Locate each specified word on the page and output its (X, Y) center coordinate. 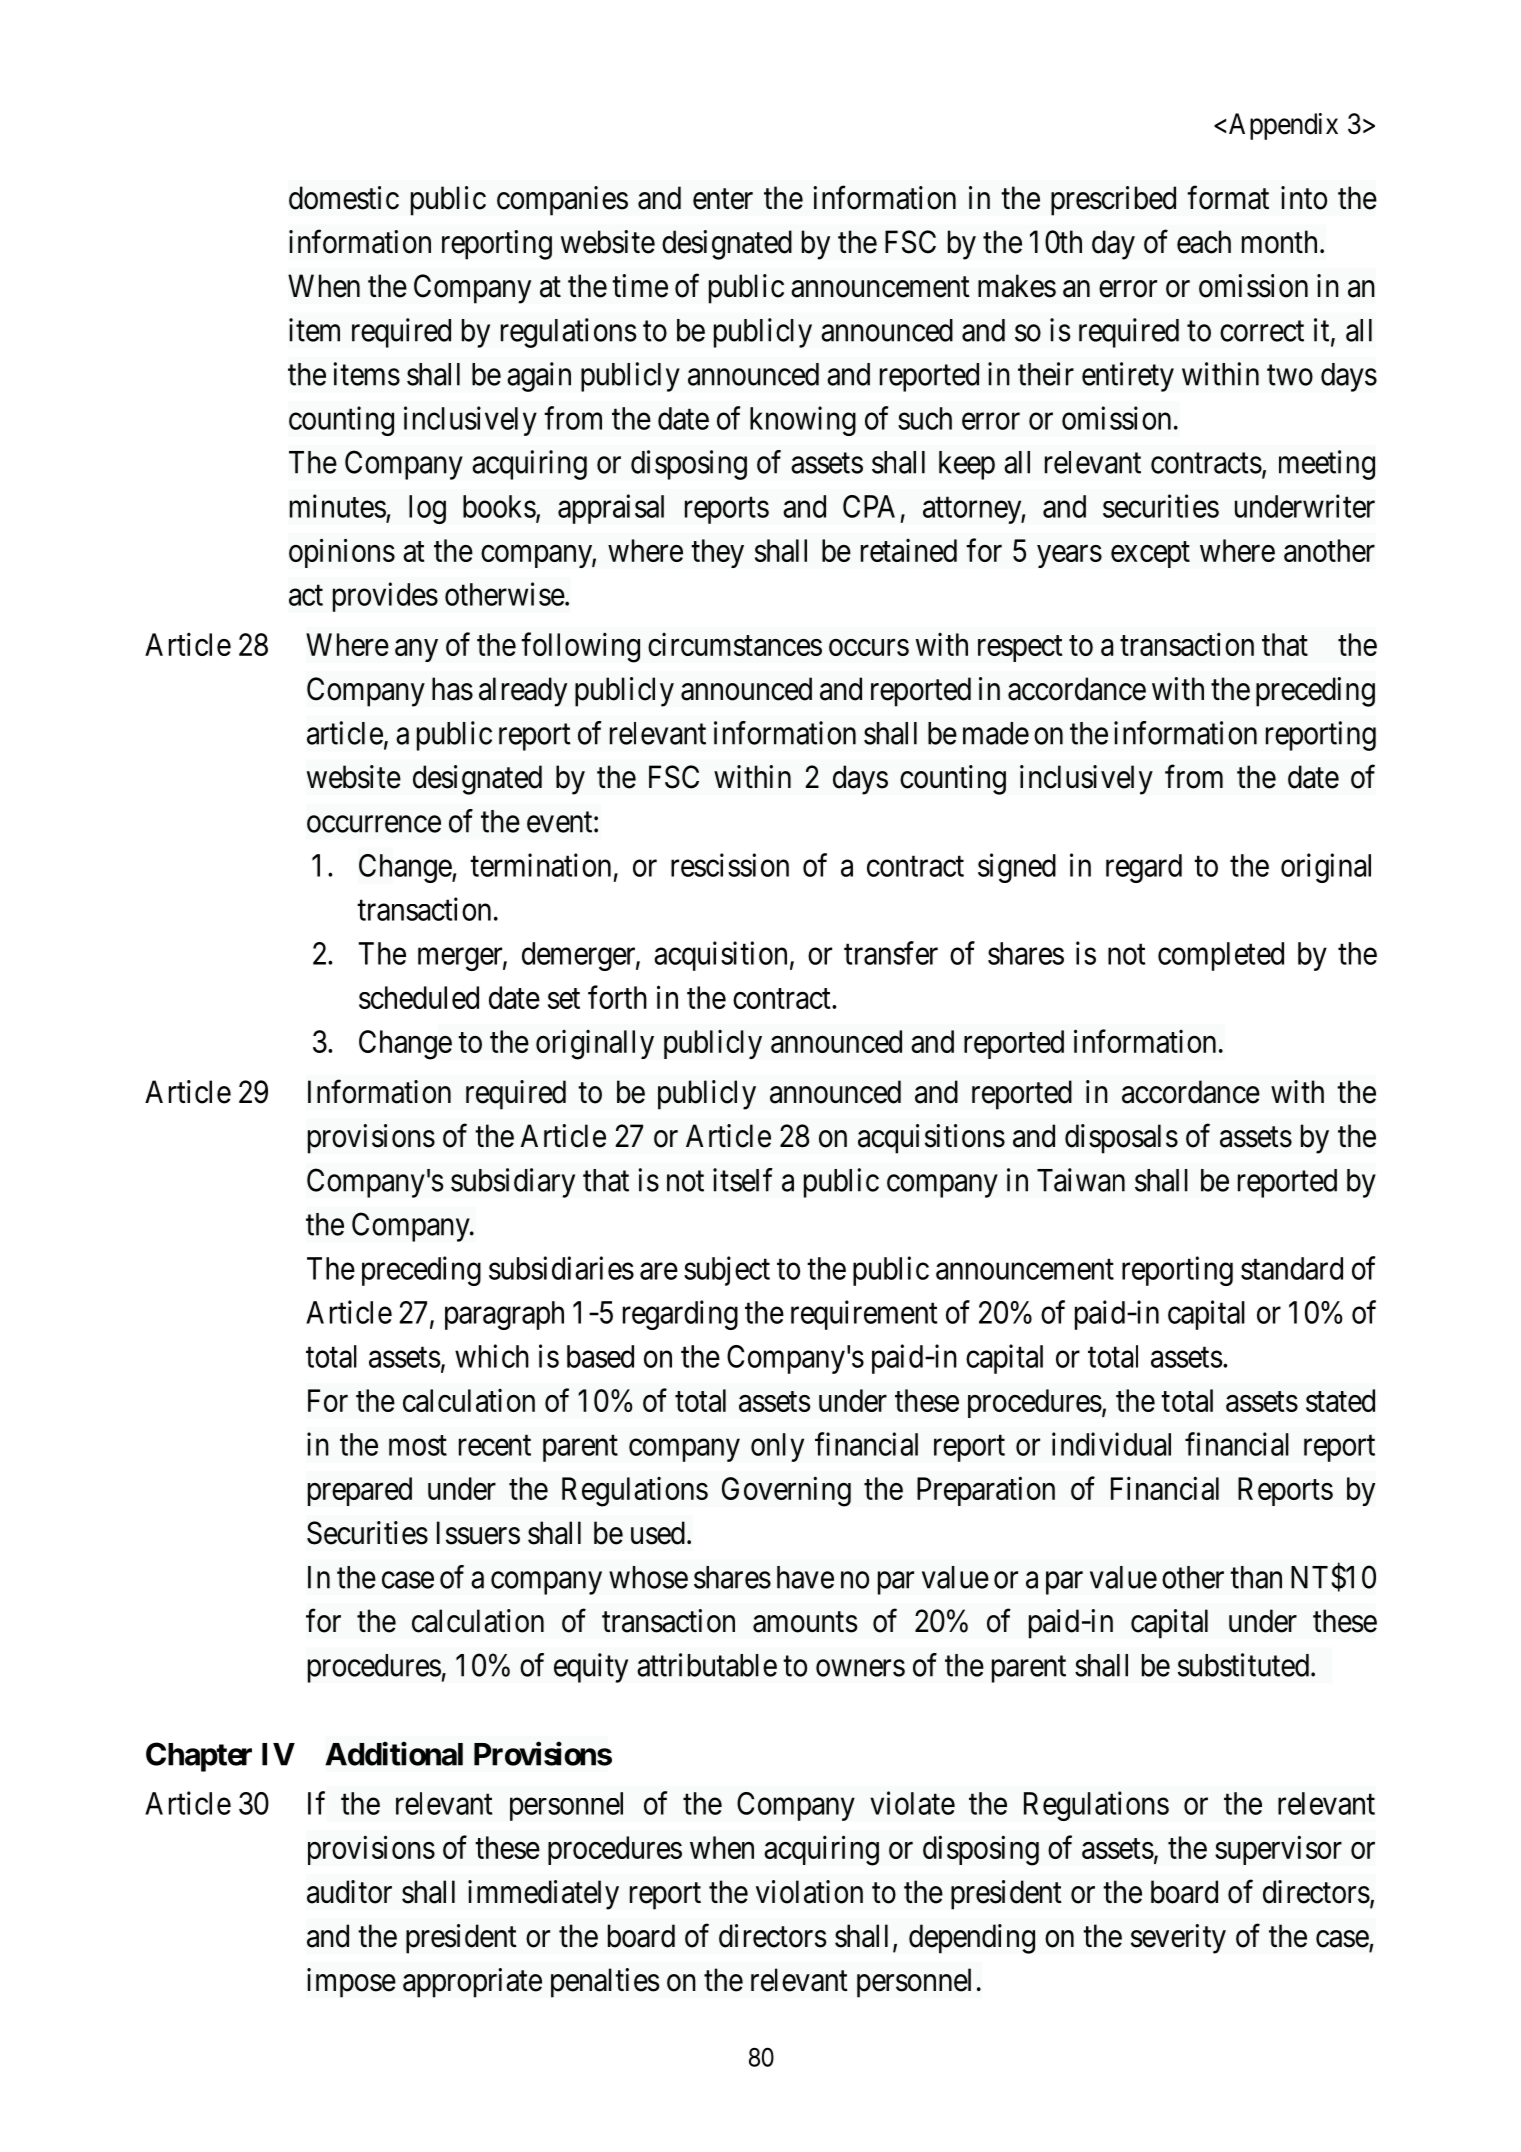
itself (743, 1180)
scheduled (419, 997)
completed (1221, 956)
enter (723, 199)
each (1204, 242)
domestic (344, 198)
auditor (349, 1892)
